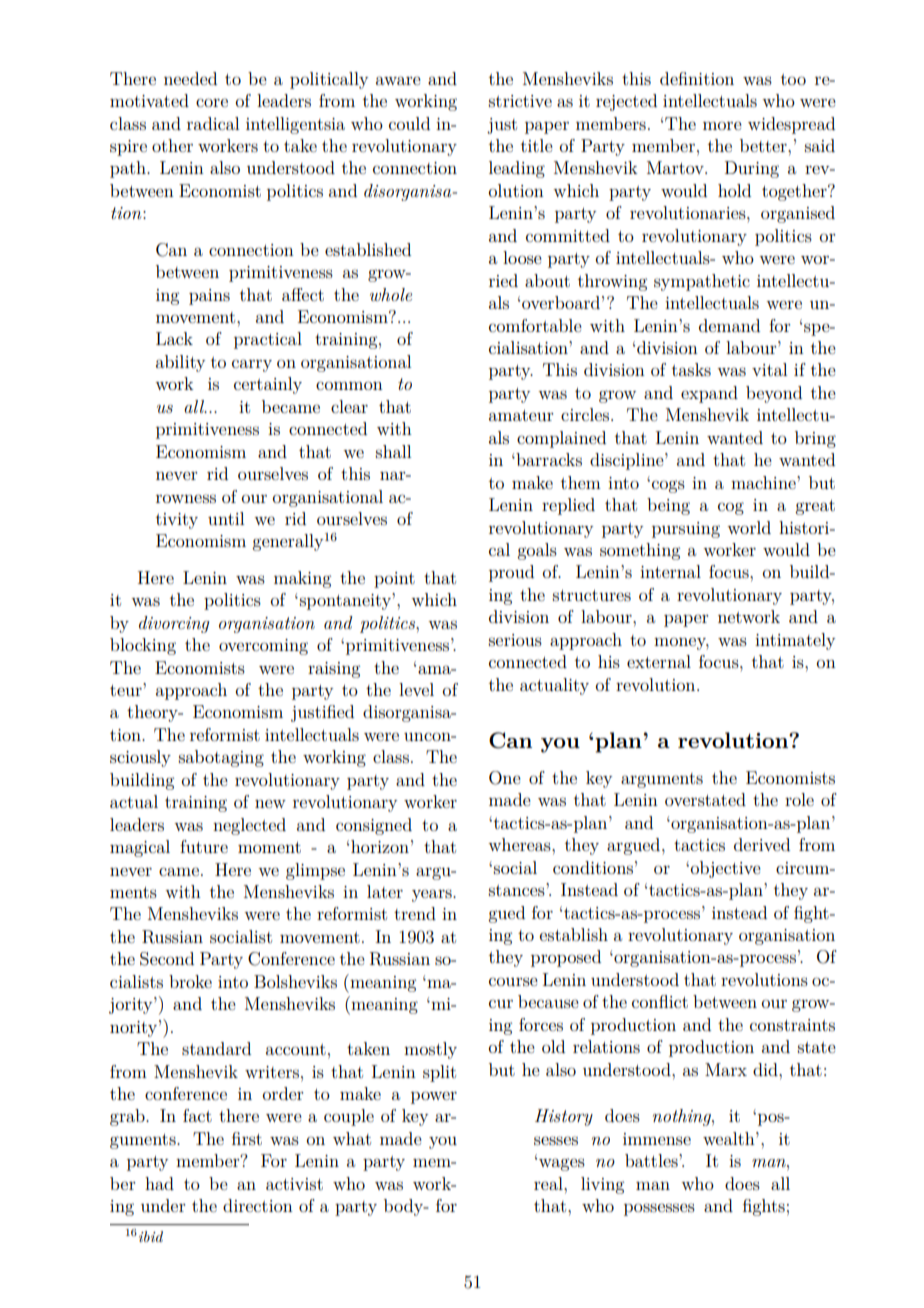  What do you see at coordinates (212, 102) in the page?
I see `core` at bounding box center [212, 102].
